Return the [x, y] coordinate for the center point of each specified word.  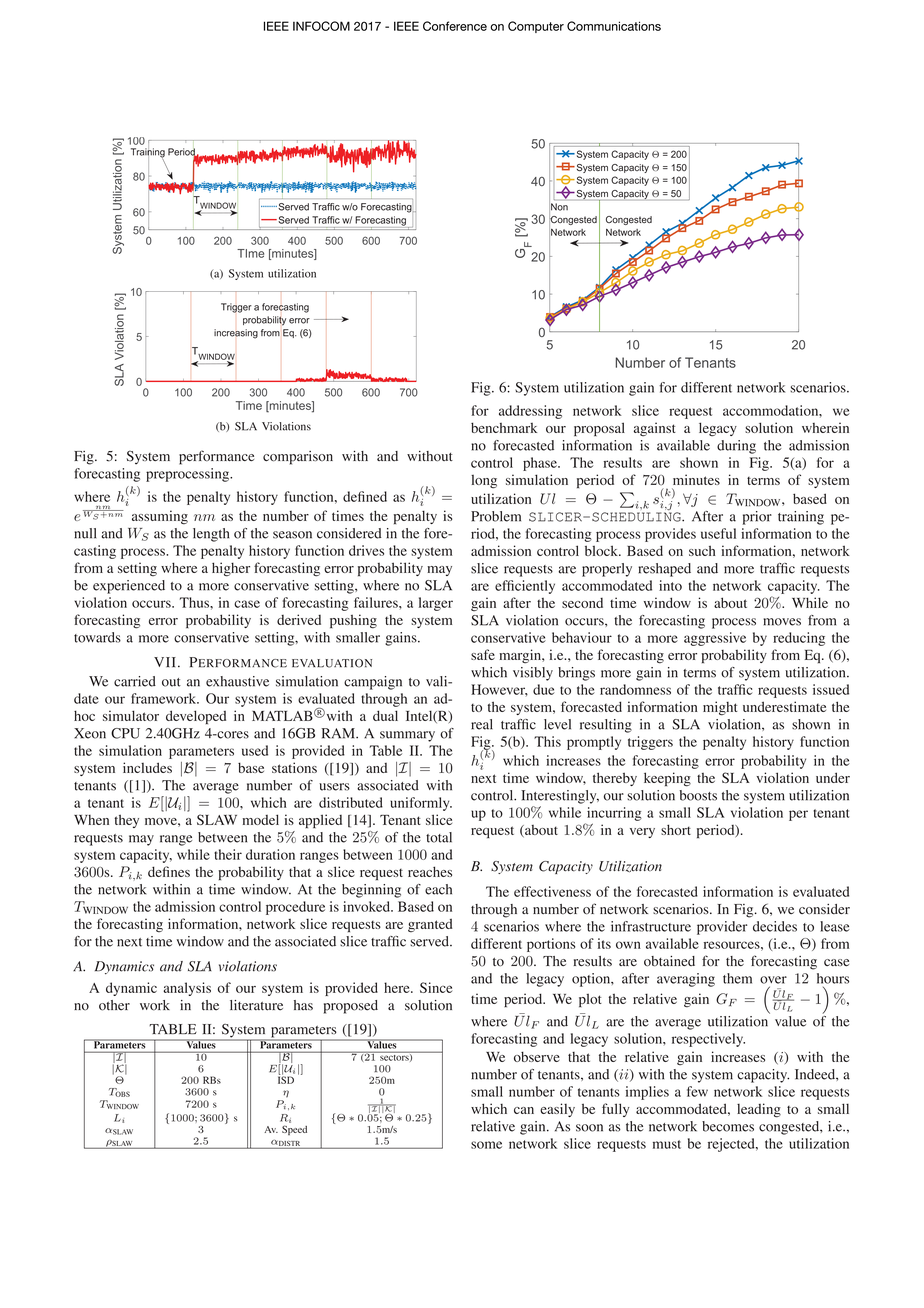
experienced [129, 587]
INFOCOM [321, 26]
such [702, 550]
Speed [294, 1130]
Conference [455, 26]
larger [436, 604]
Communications [614, 26]
